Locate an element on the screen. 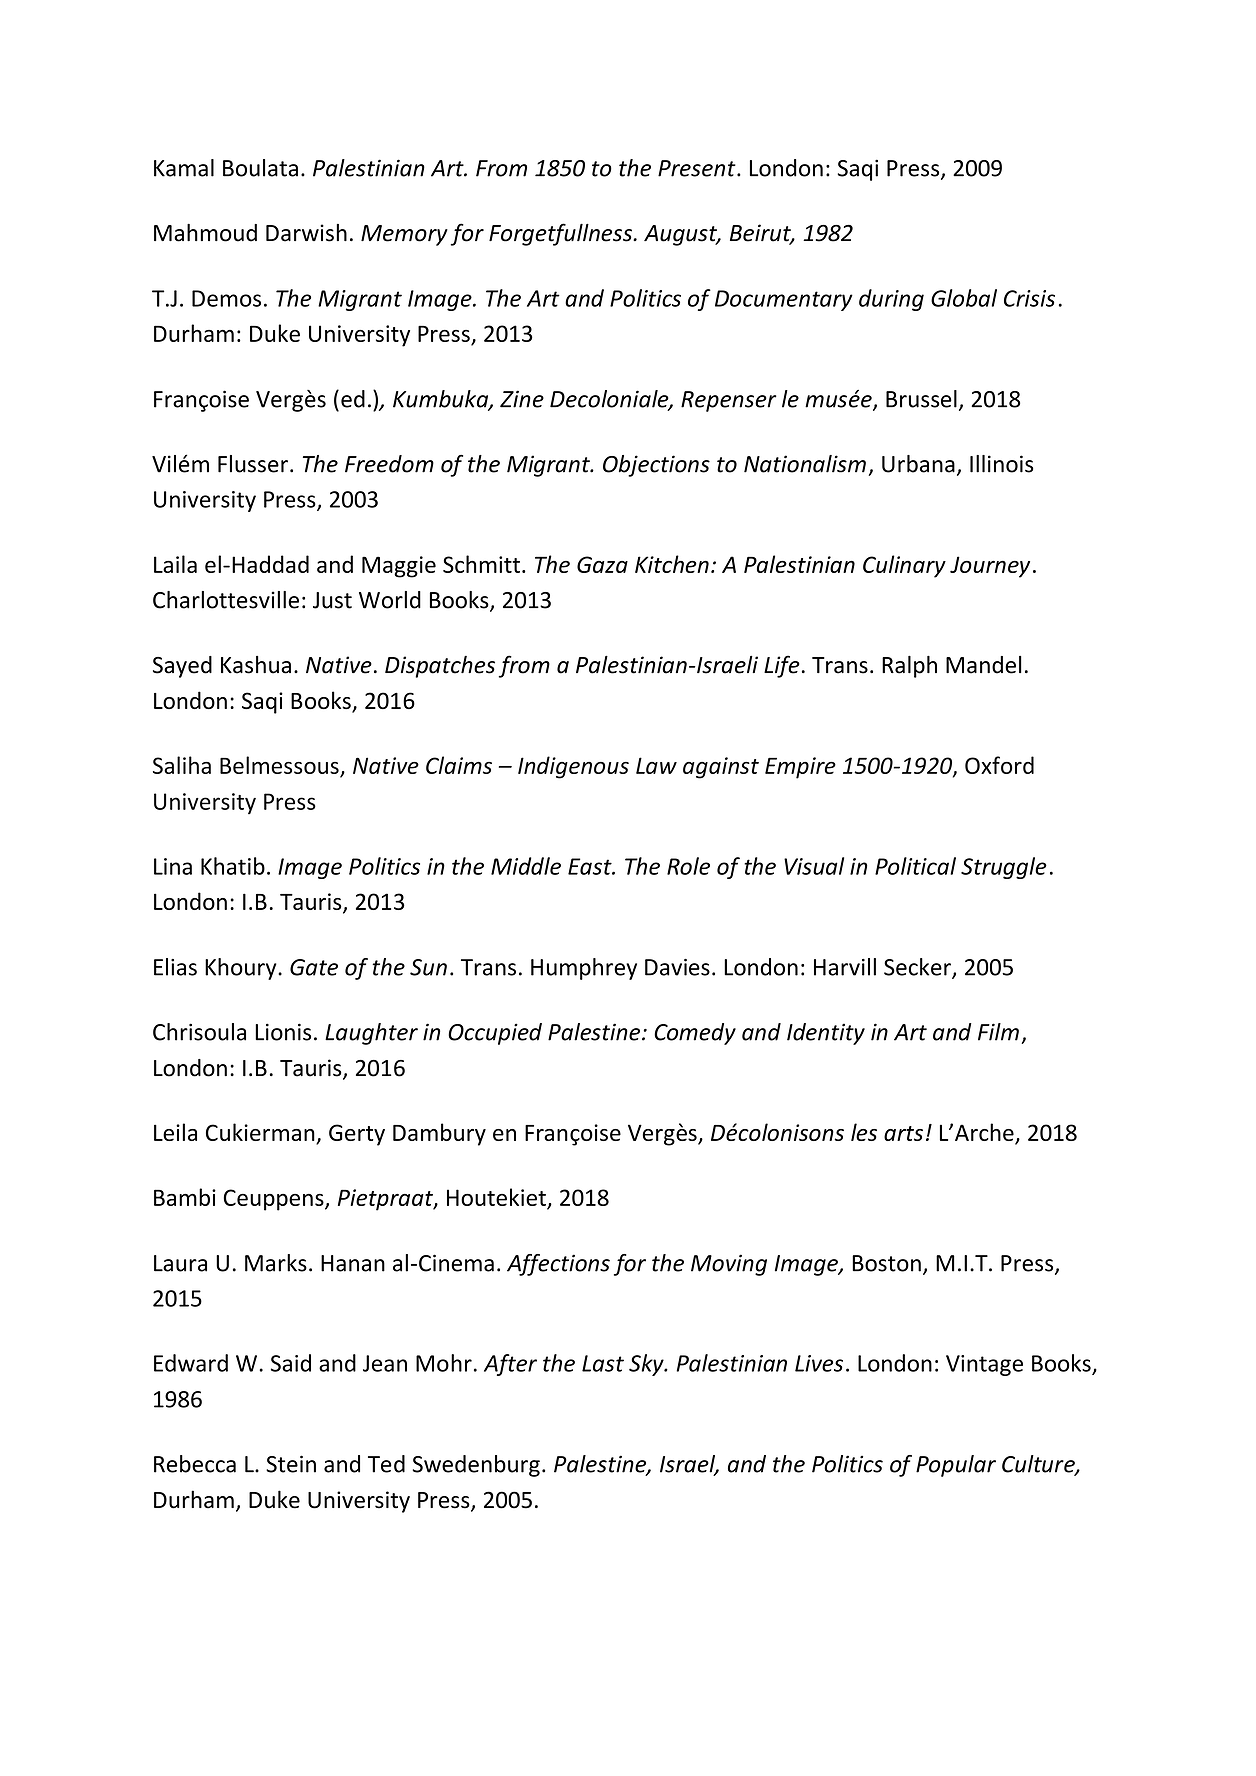  Last is located at coordinates (603, 1363).
